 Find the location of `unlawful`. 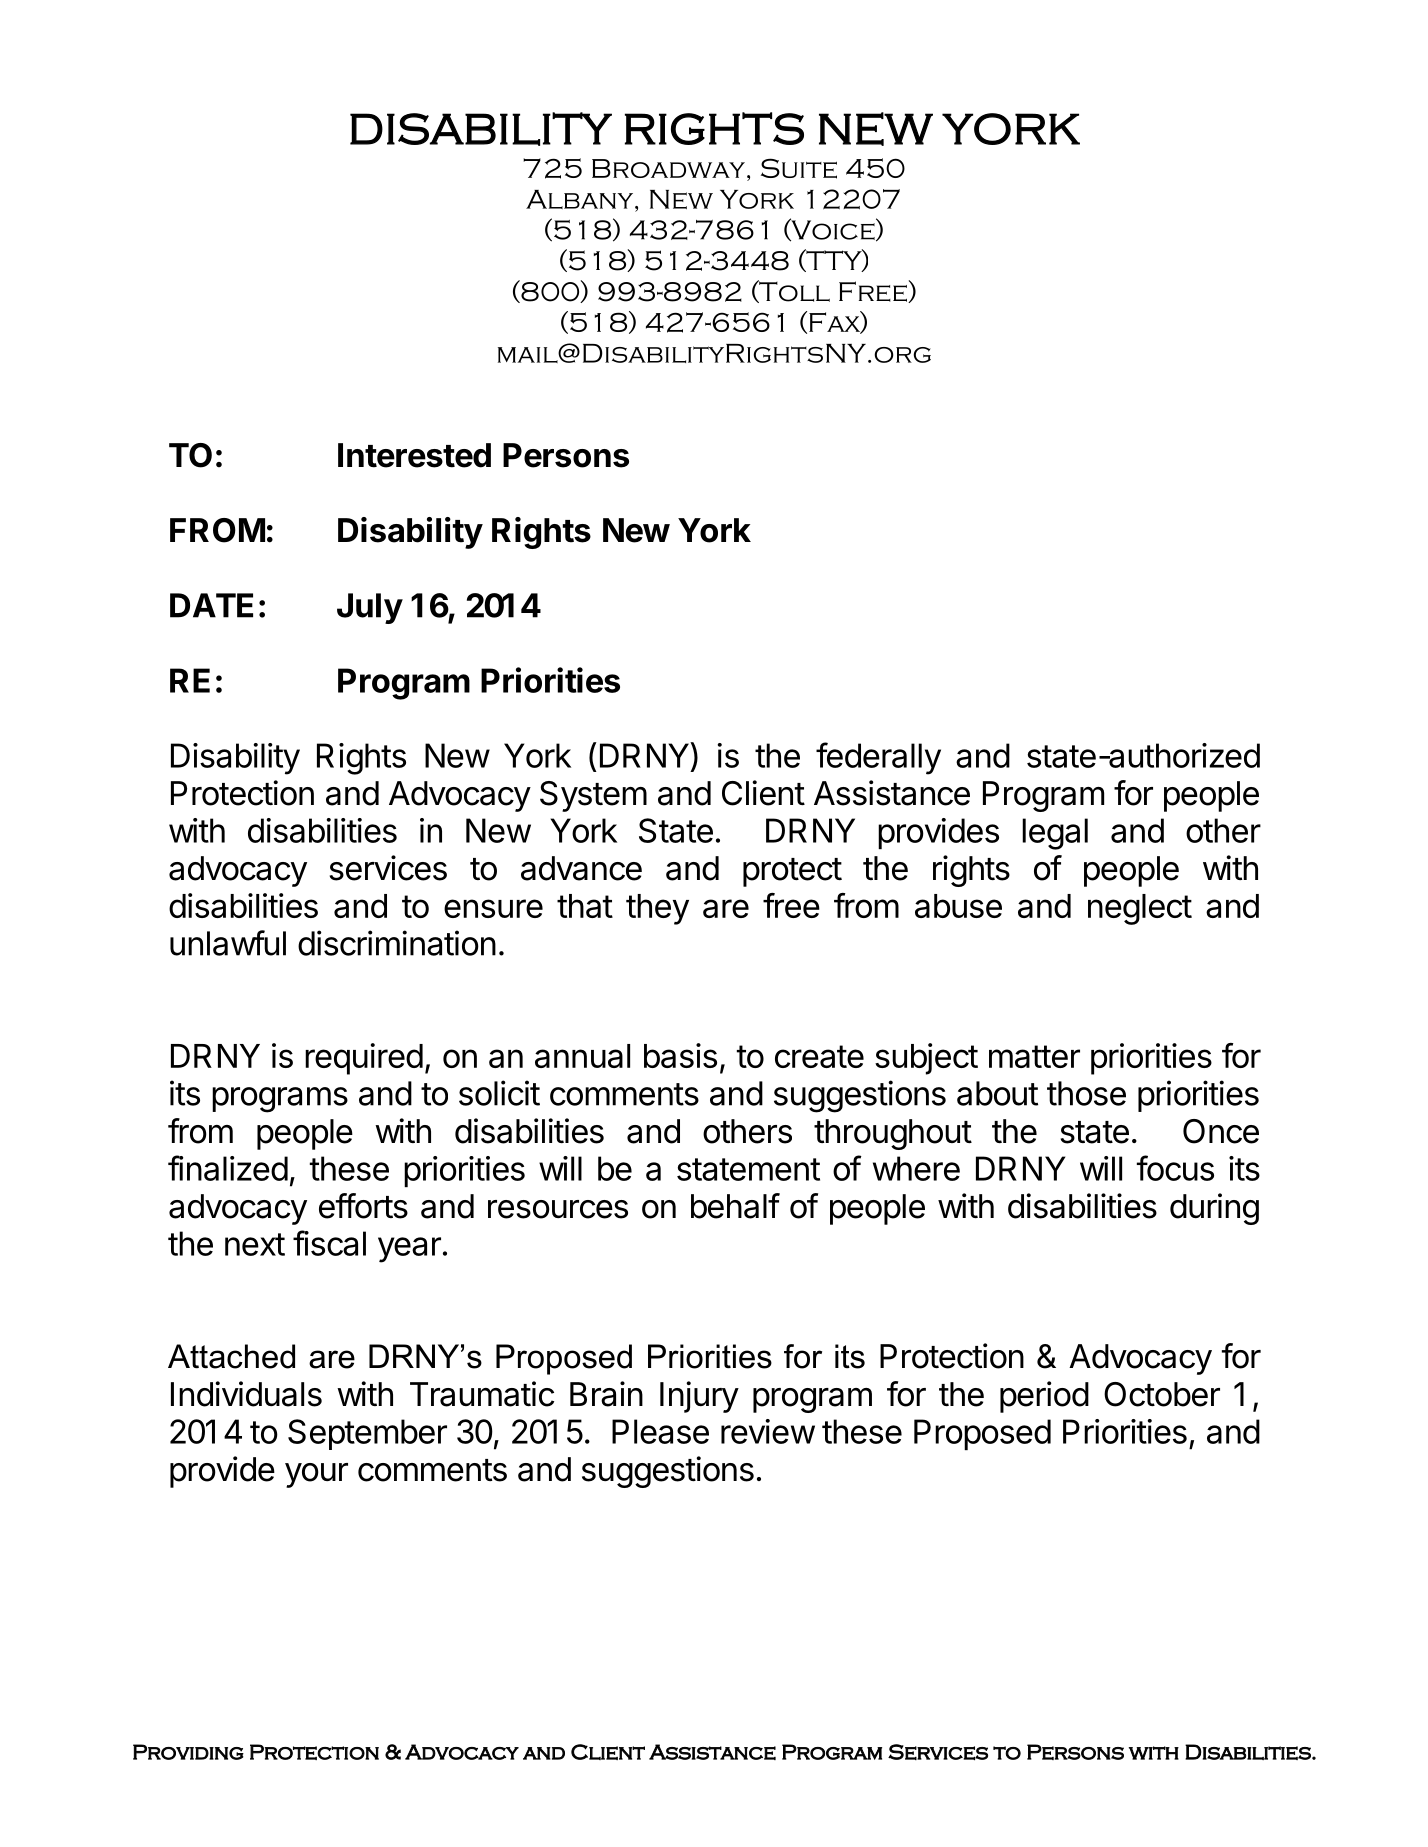

unlawful is located at coordinates (228, 943).
